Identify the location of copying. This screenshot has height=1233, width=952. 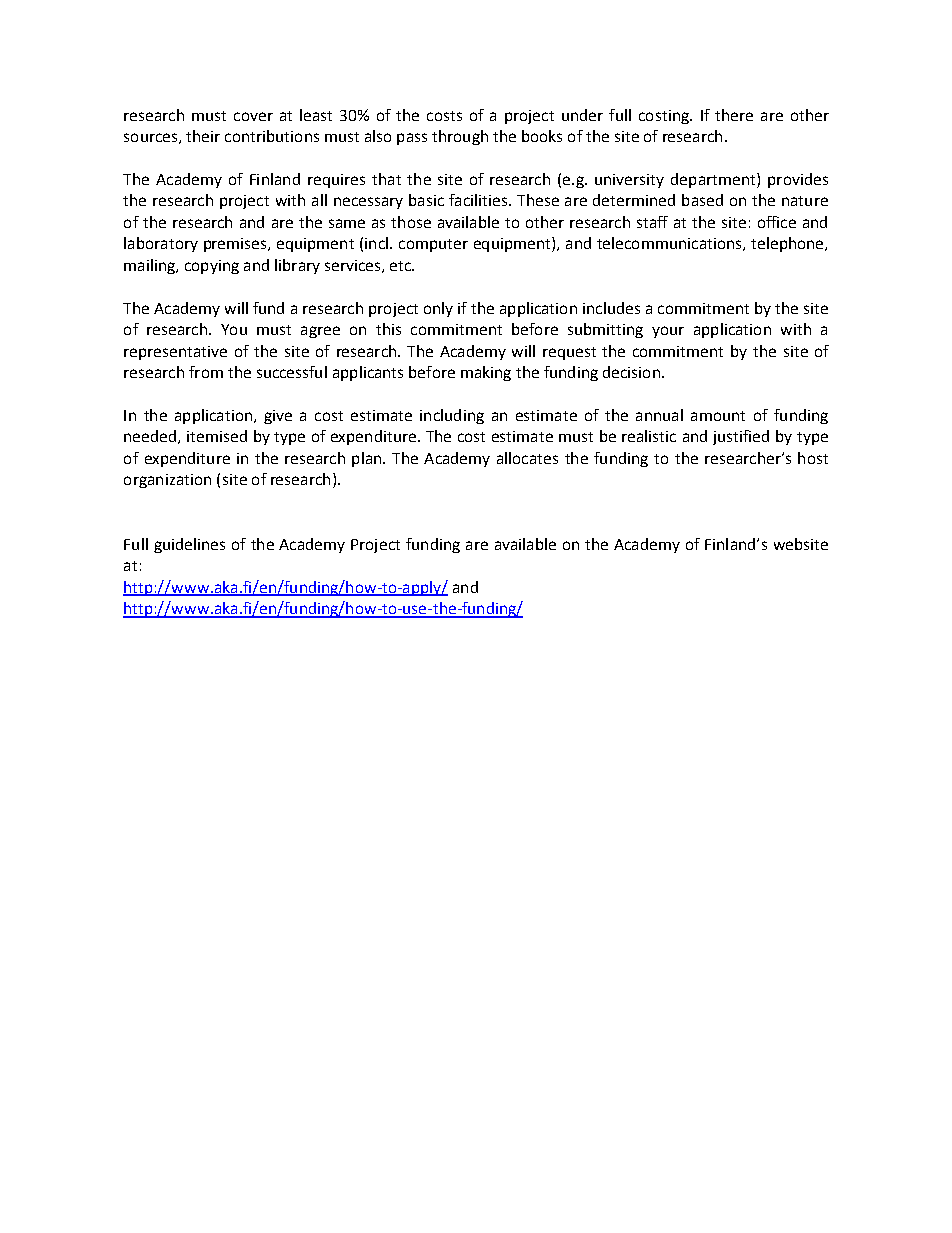
(212, 267).
